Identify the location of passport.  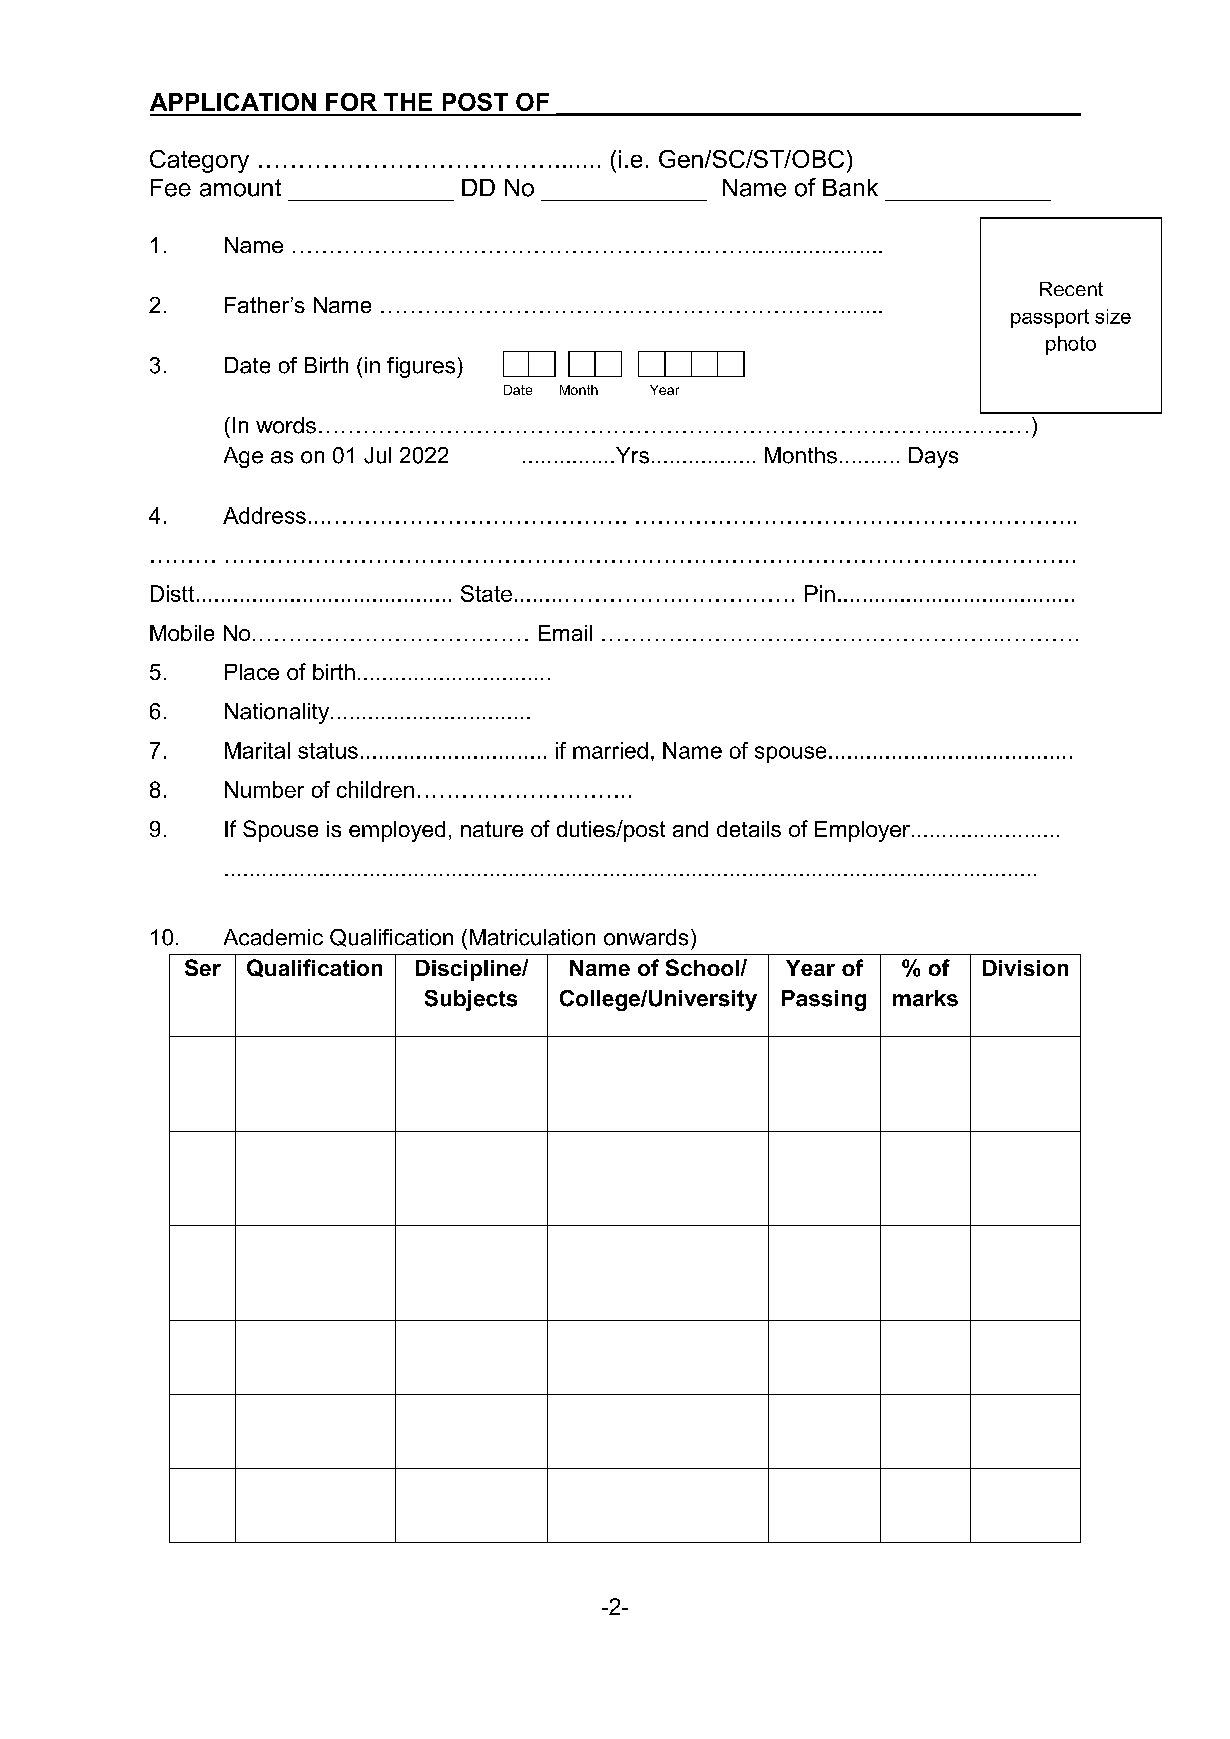
(1050, 318).
